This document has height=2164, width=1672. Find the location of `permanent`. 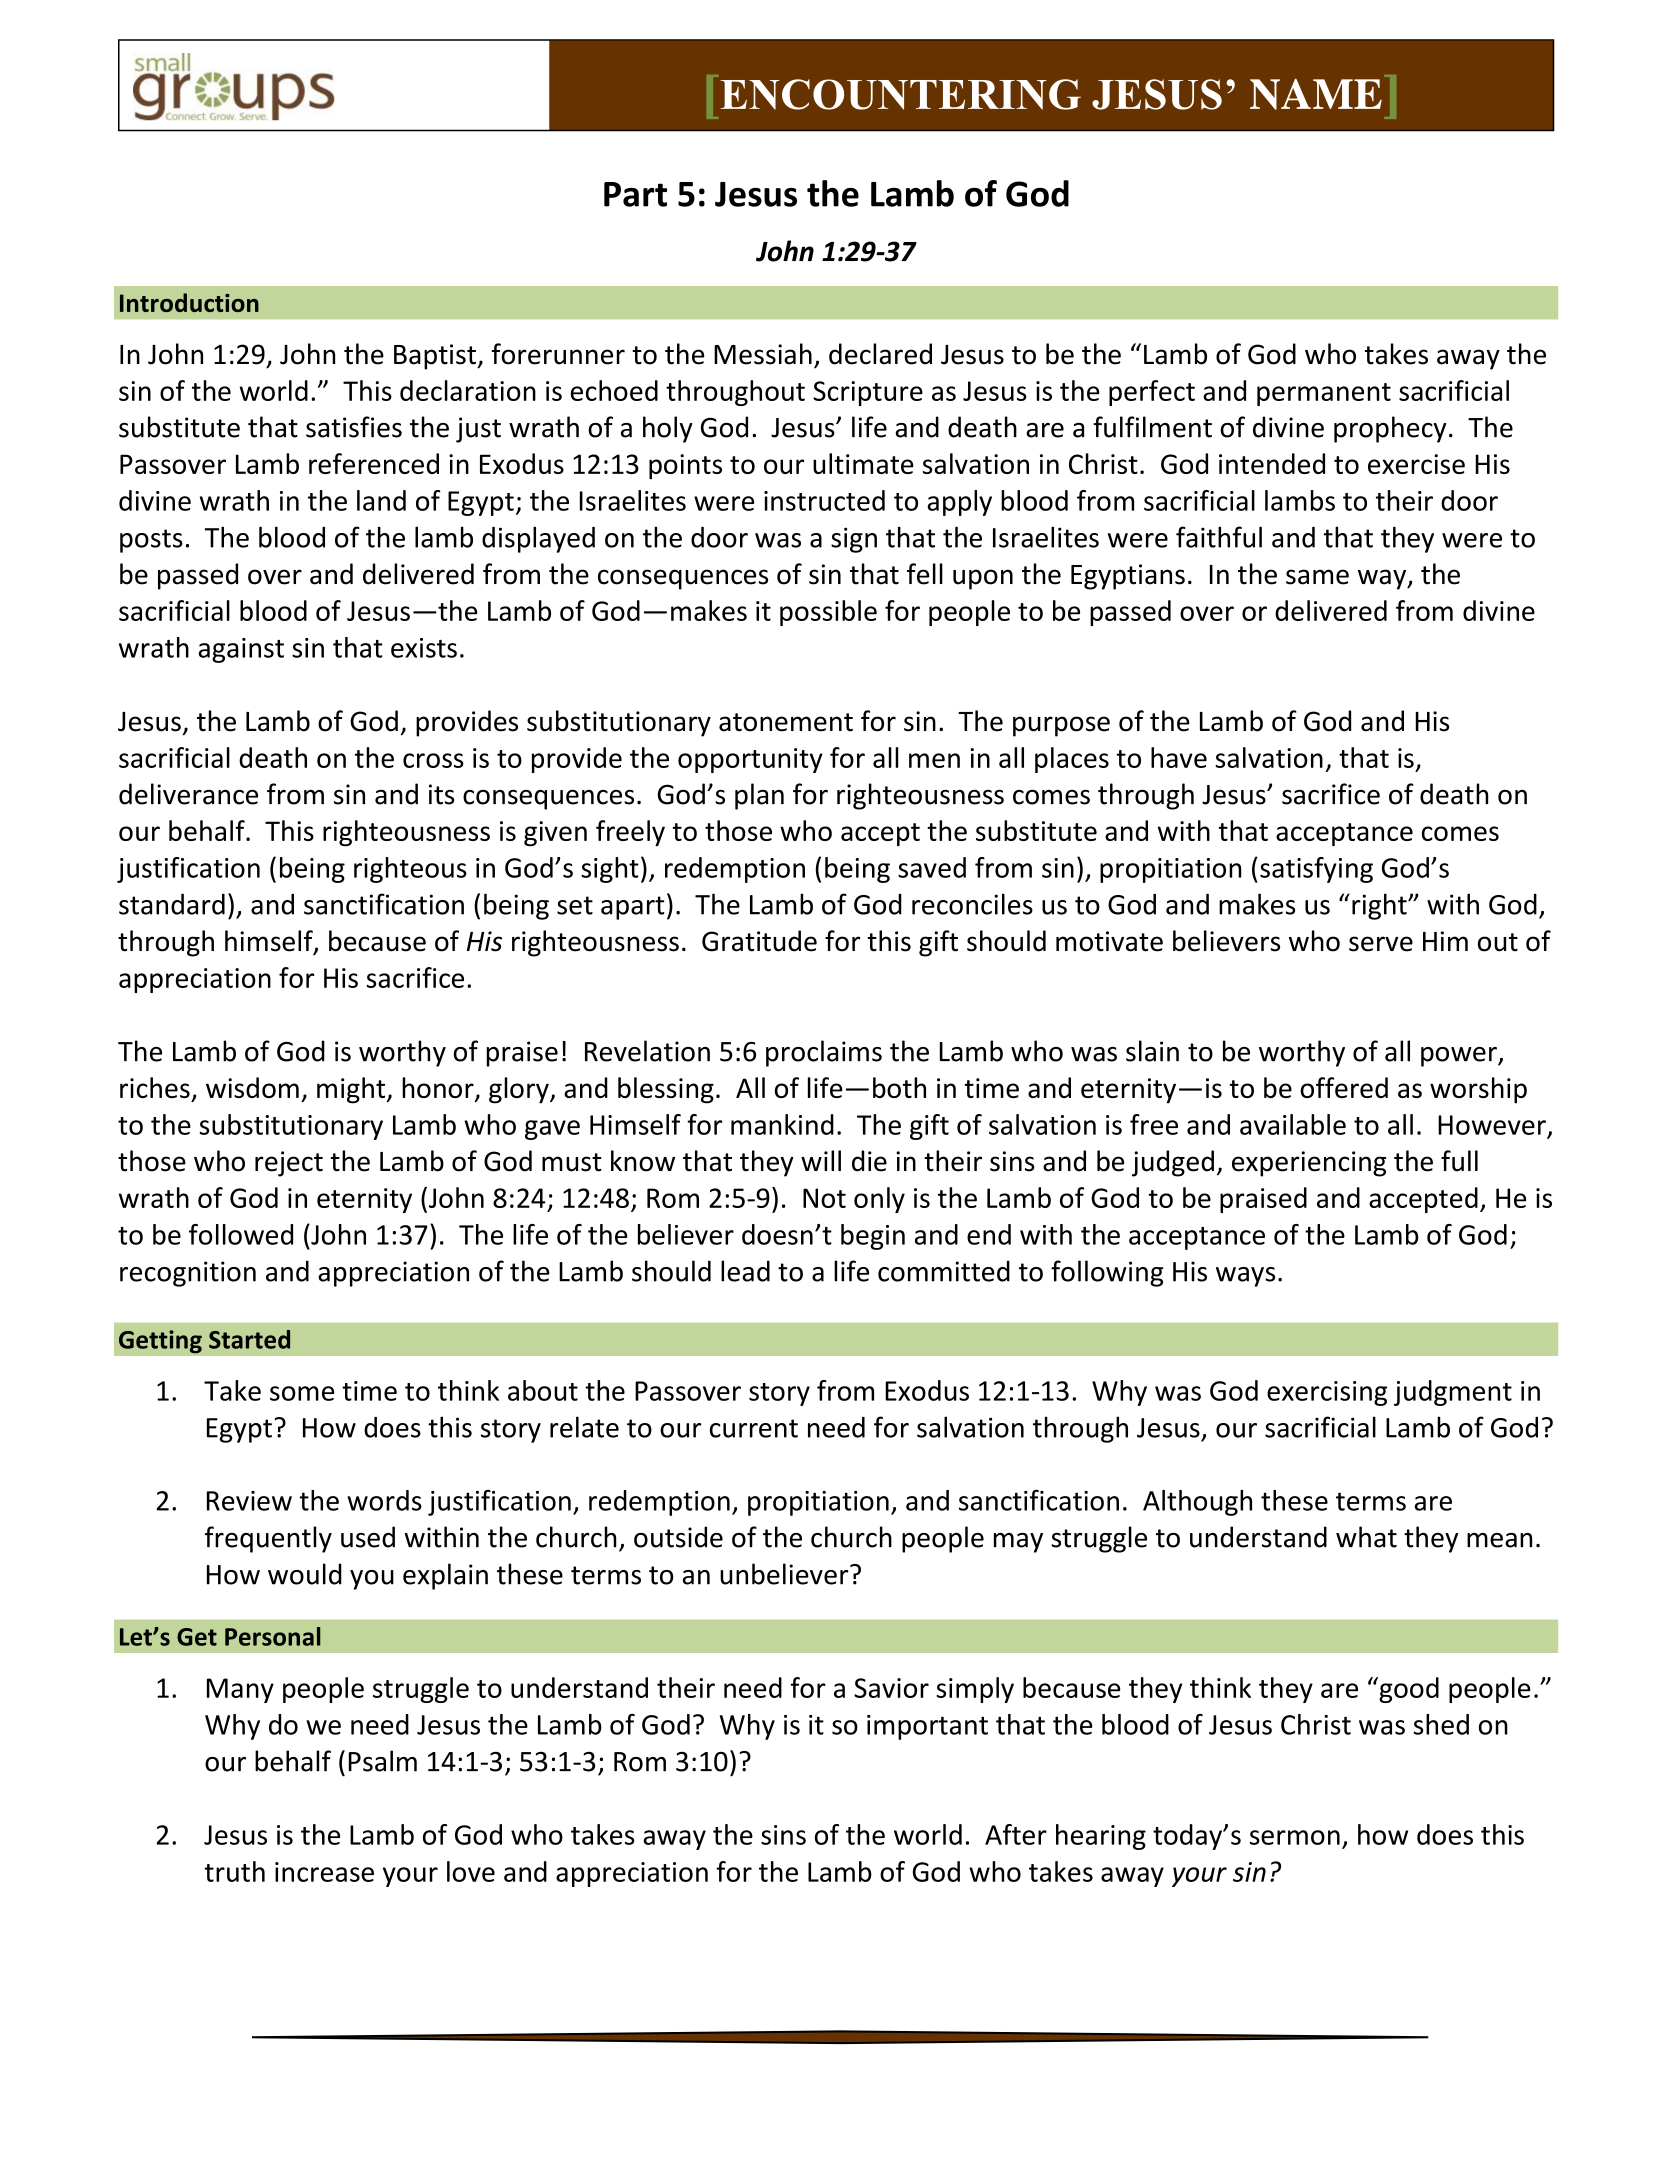

permanent is located at coordinates (1324, 394).
